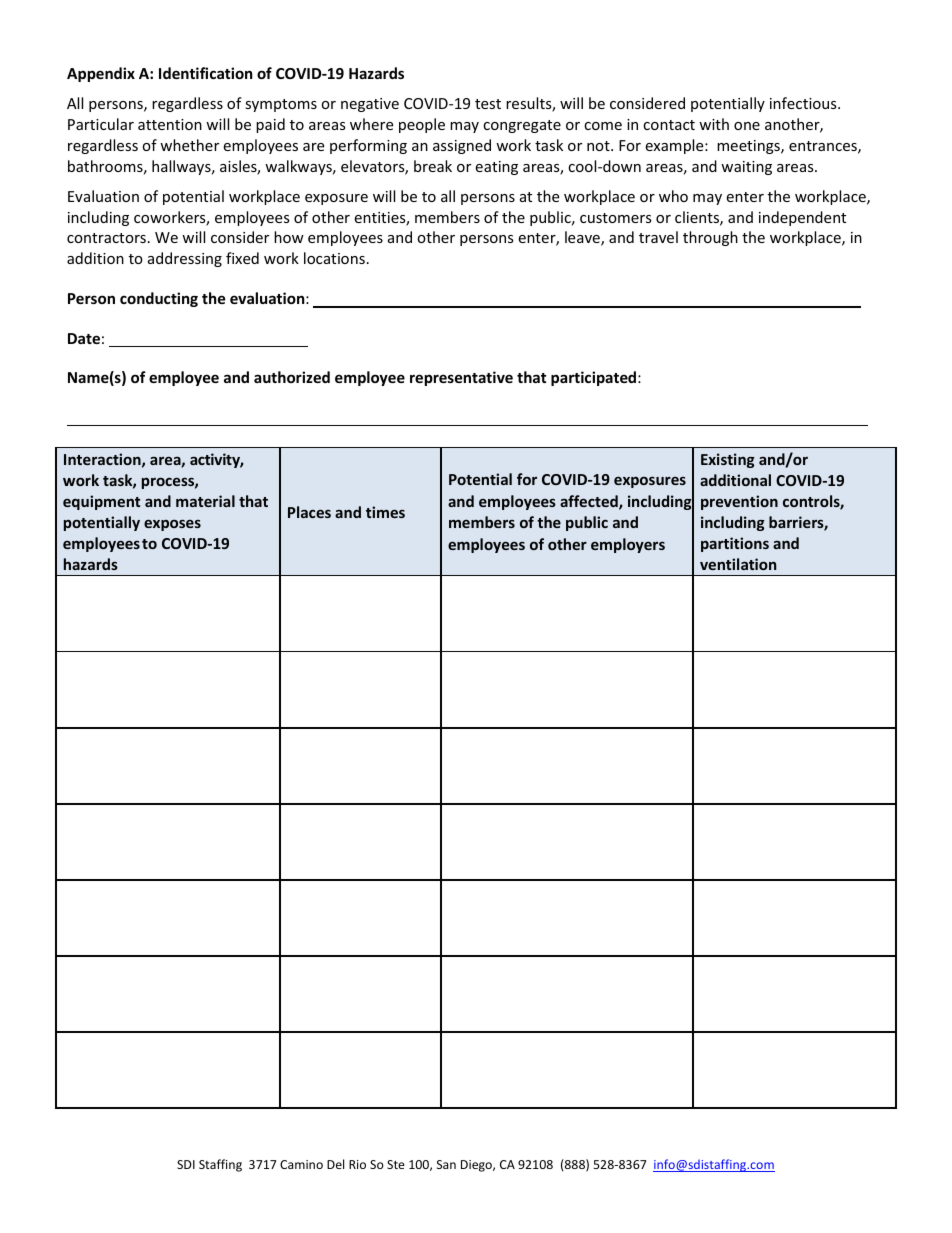 The image size is (952, 1233). I want to click on with, so click(714, 124).
